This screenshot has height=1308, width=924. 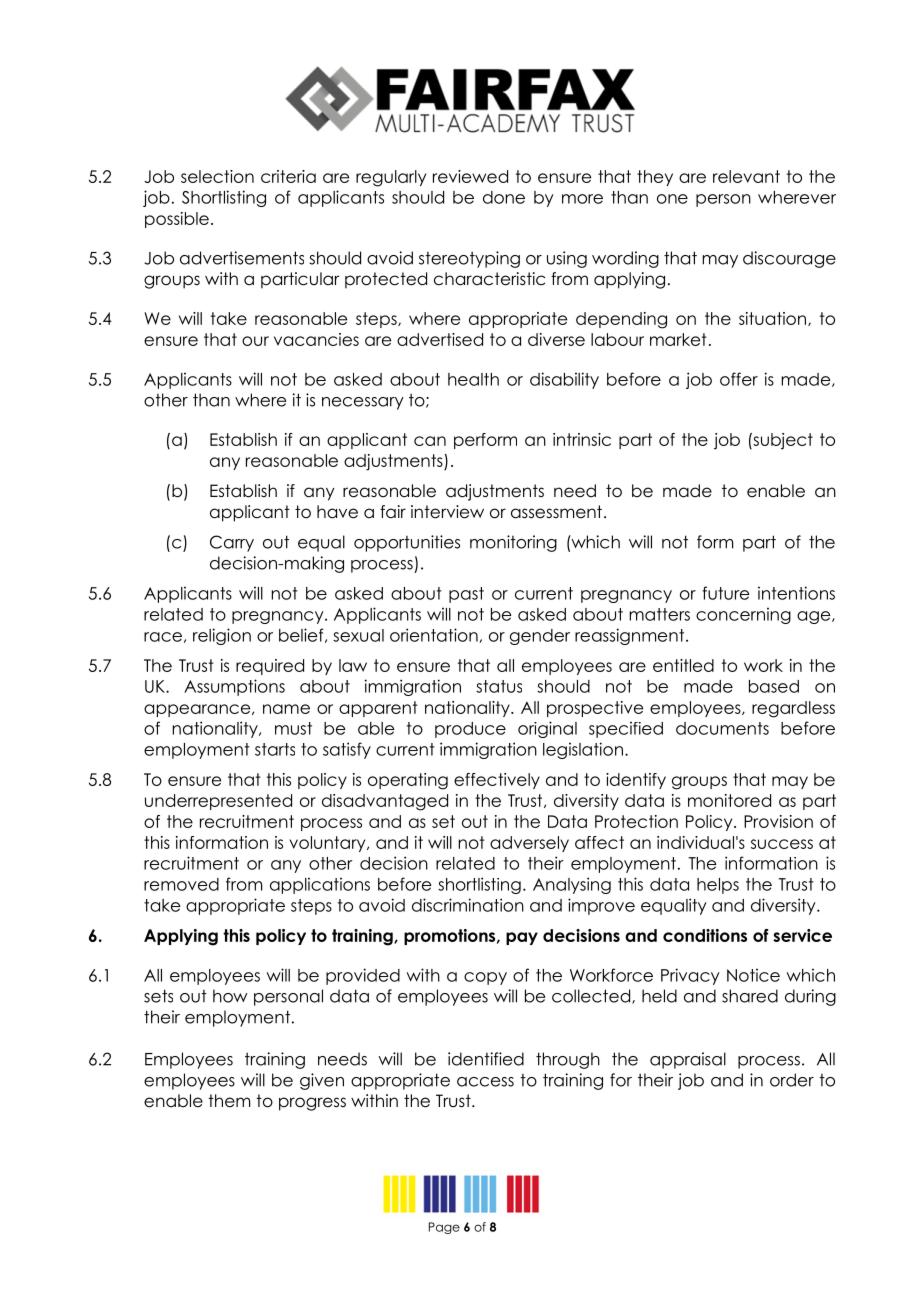 What do you see at coordinates (792, 1080) in the screenshot?
I see `order` at bounding box center [792, 1080].
